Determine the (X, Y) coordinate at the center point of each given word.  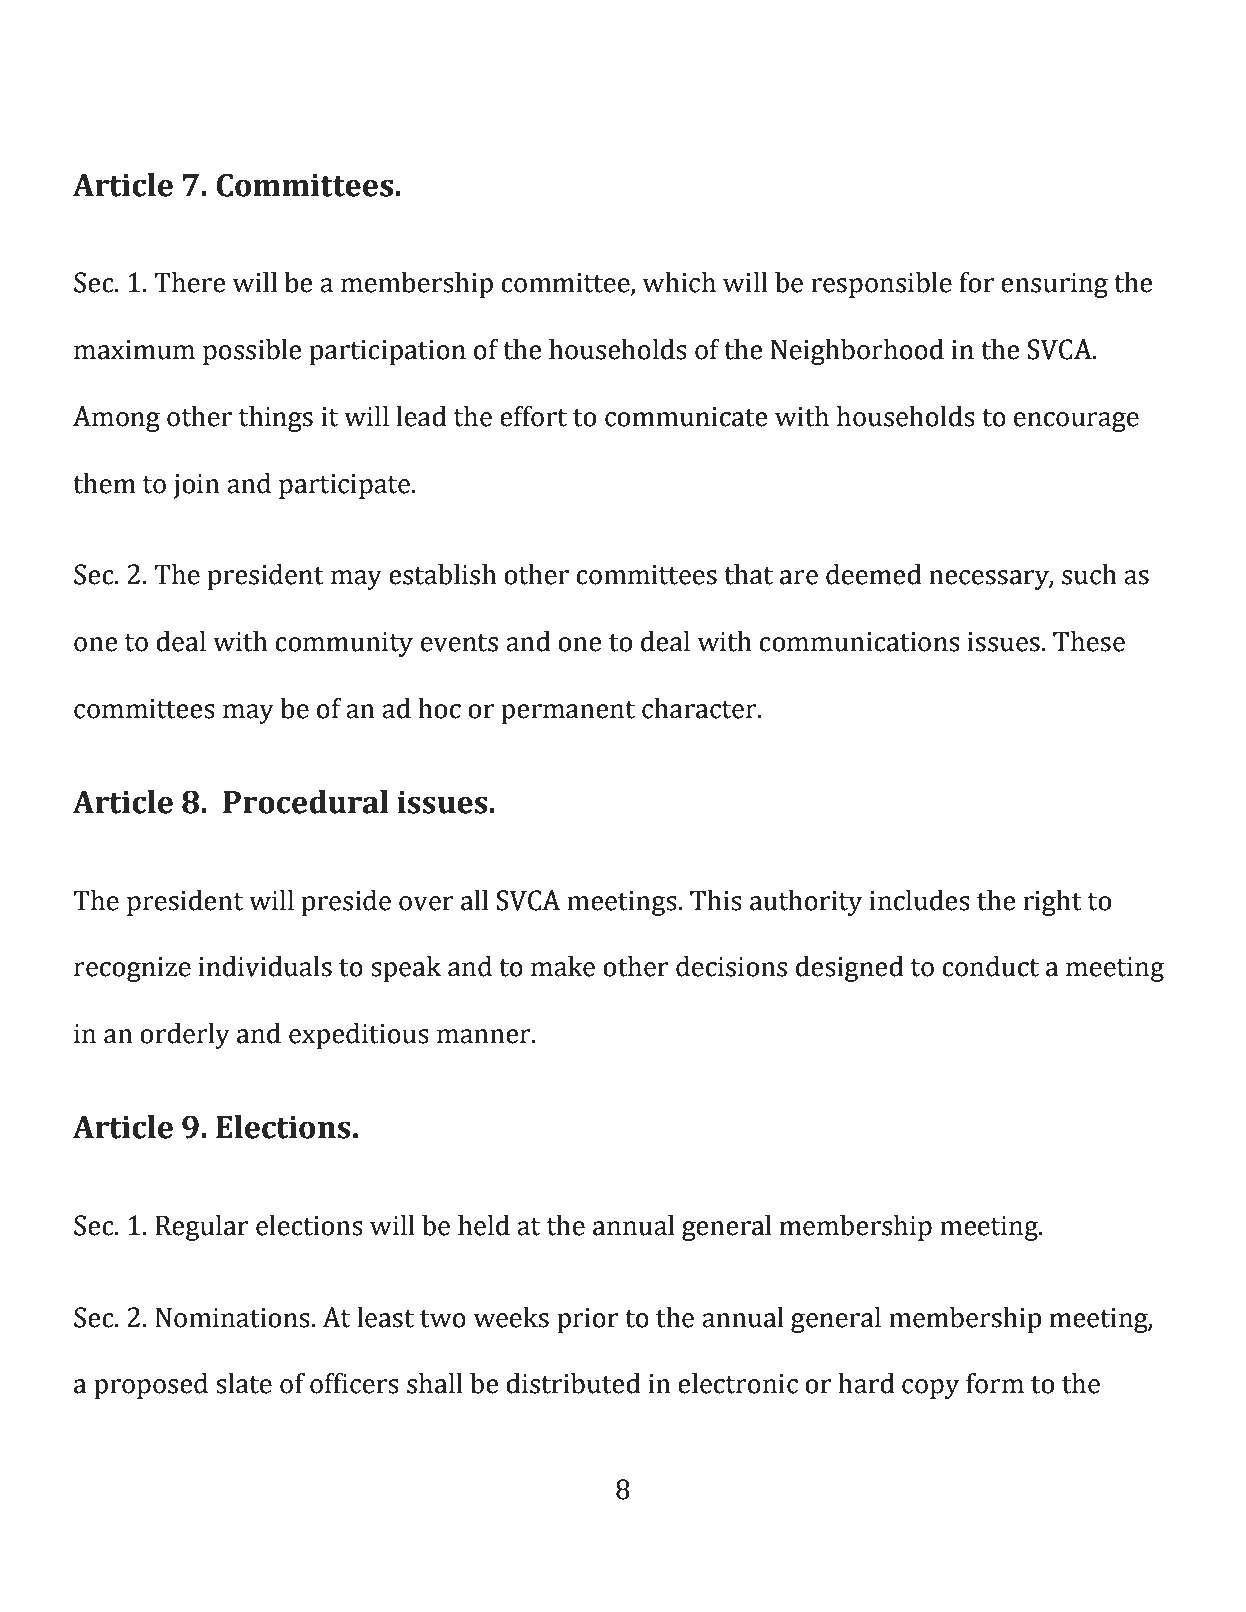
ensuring (1054, 285)
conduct (990, 966)
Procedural (306, 802)
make (563, 966)
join (197, 486)
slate (244, 1383)
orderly (185, 1036)
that (748, 574)
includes (920, 900)
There (189, 282)
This (716, 900)
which (679, 282)
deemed (874, 574)
